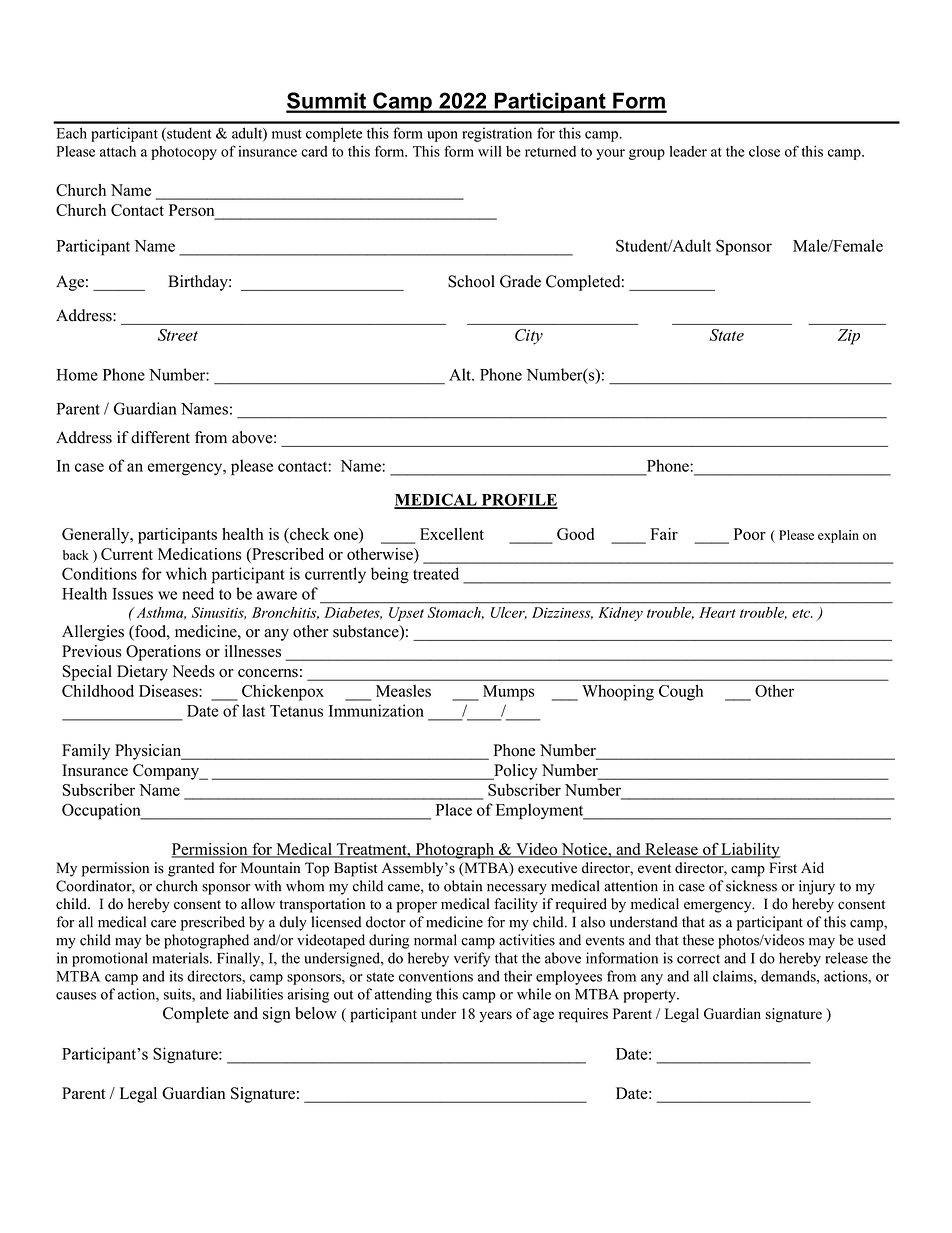 The height and width of the image is (1233, 952). I want to click on treated, so click(436, 573).
